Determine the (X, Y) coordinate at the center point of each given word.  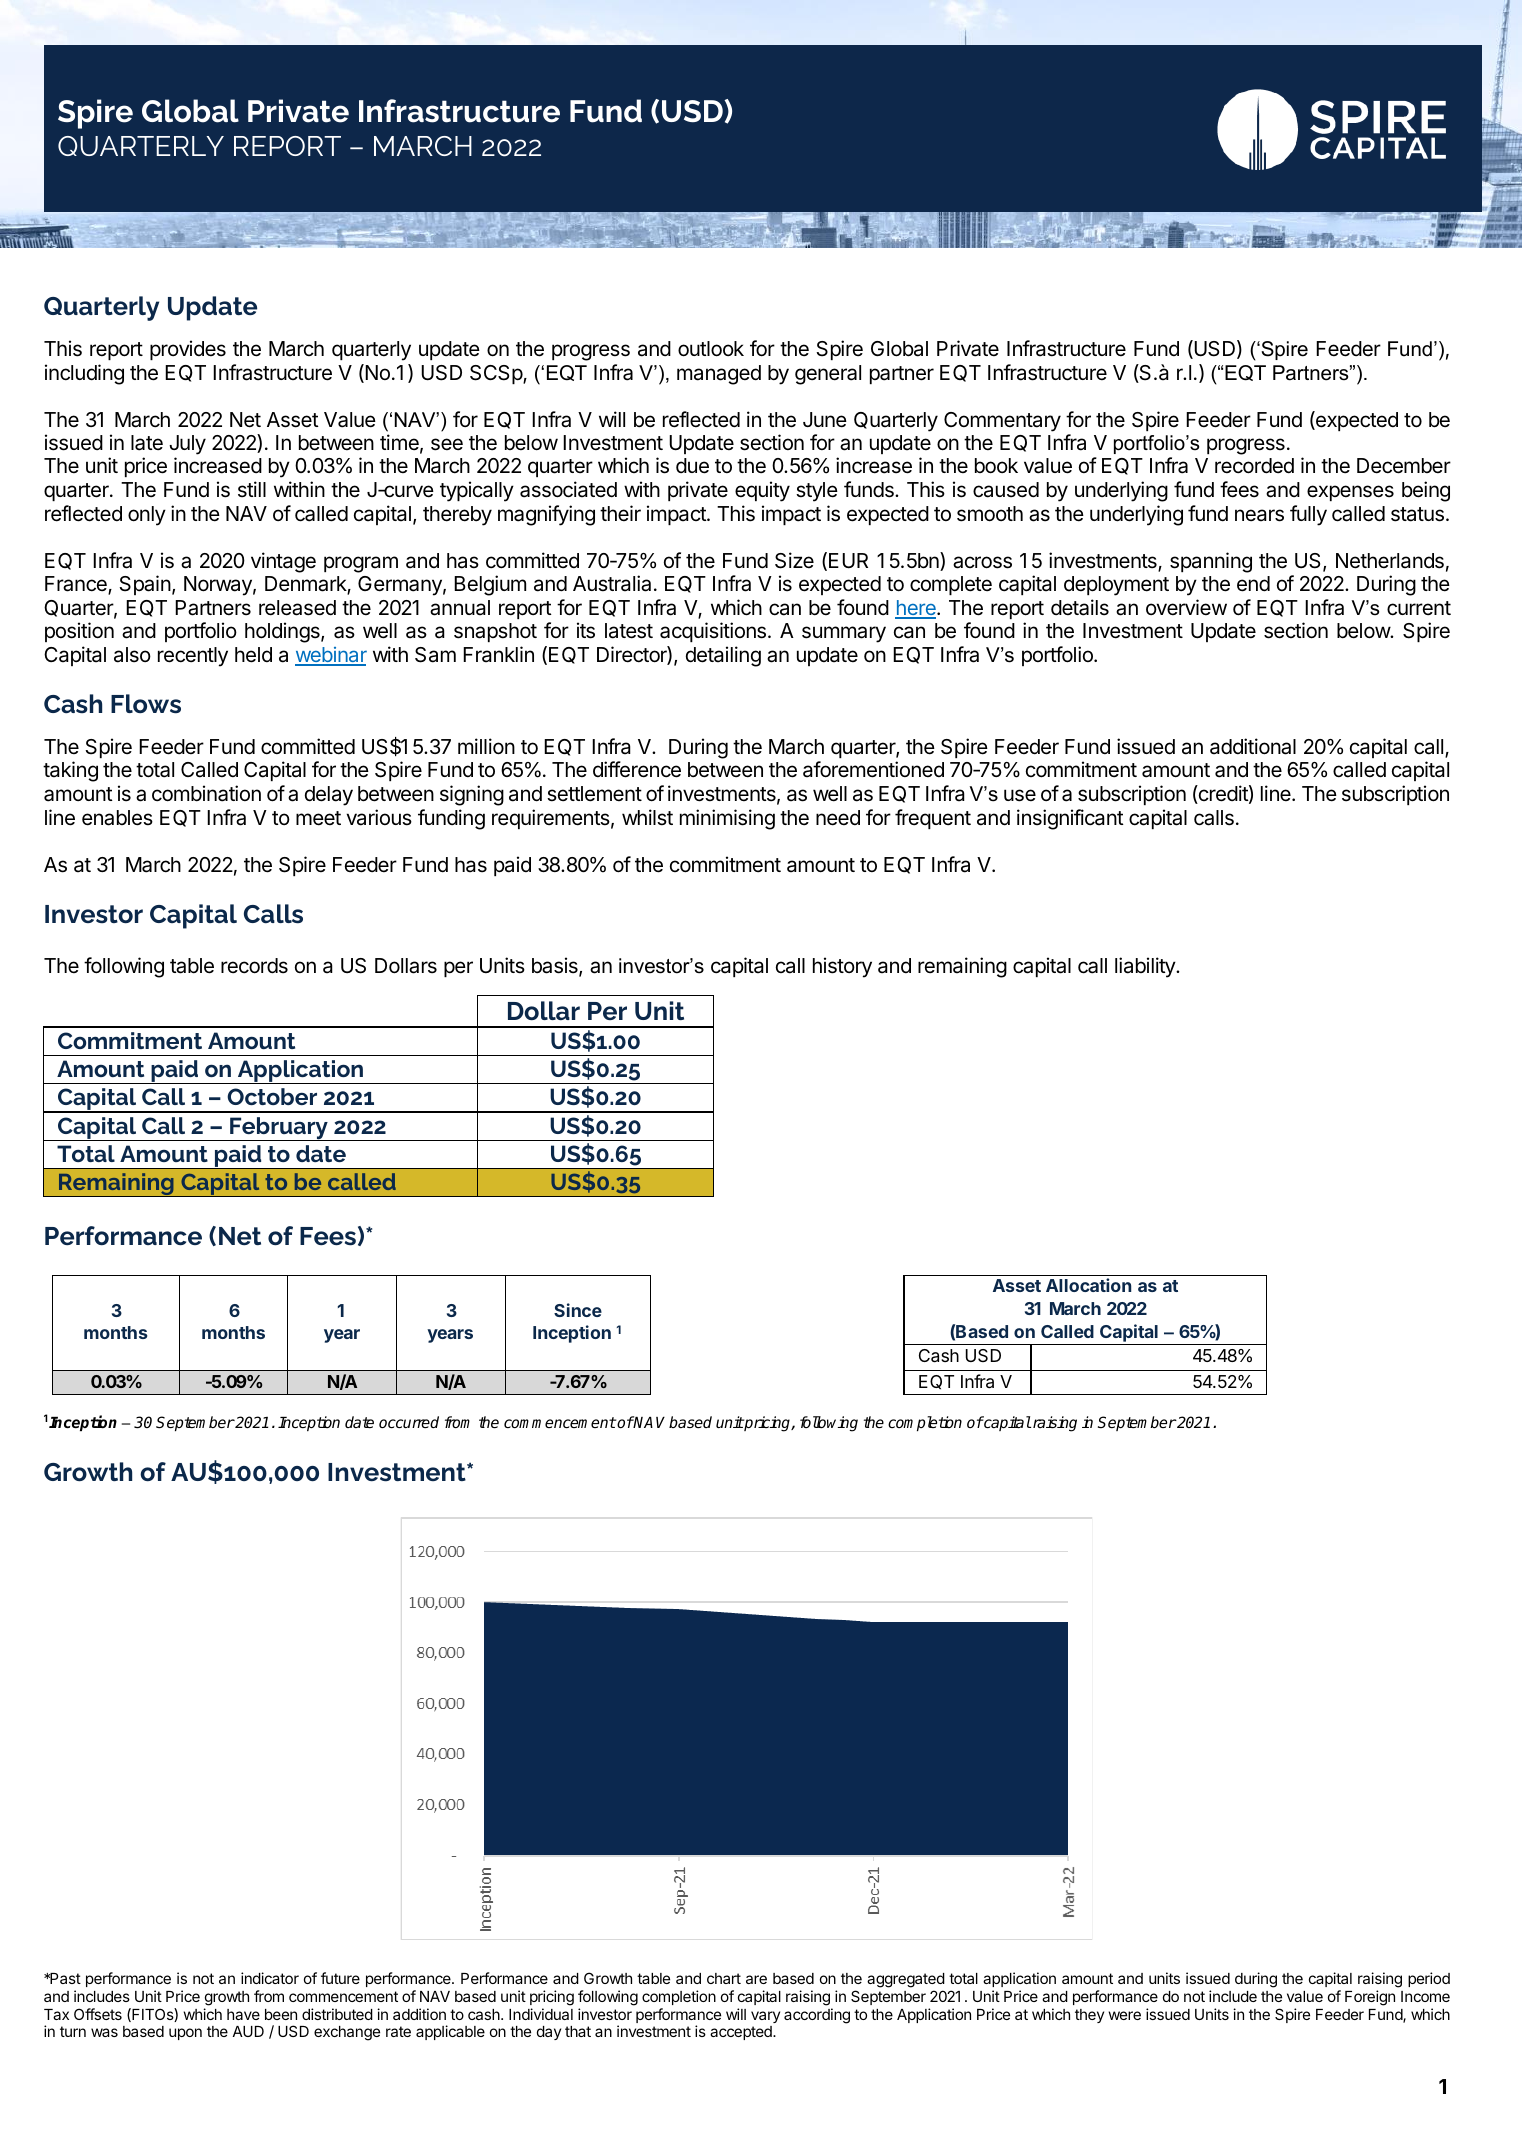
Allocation (1088, 1285)
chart (724, 1978)
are (756, 1979)
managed (719, 375)
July (187, 445)
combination (206, 793)
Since (578, 1310)
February (279, 1129)
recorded (1254, 466)
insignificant (1070, 819)
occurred (409, 1422)
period (1429, 1979)
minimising (727, 819)
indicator (270, 1978)
